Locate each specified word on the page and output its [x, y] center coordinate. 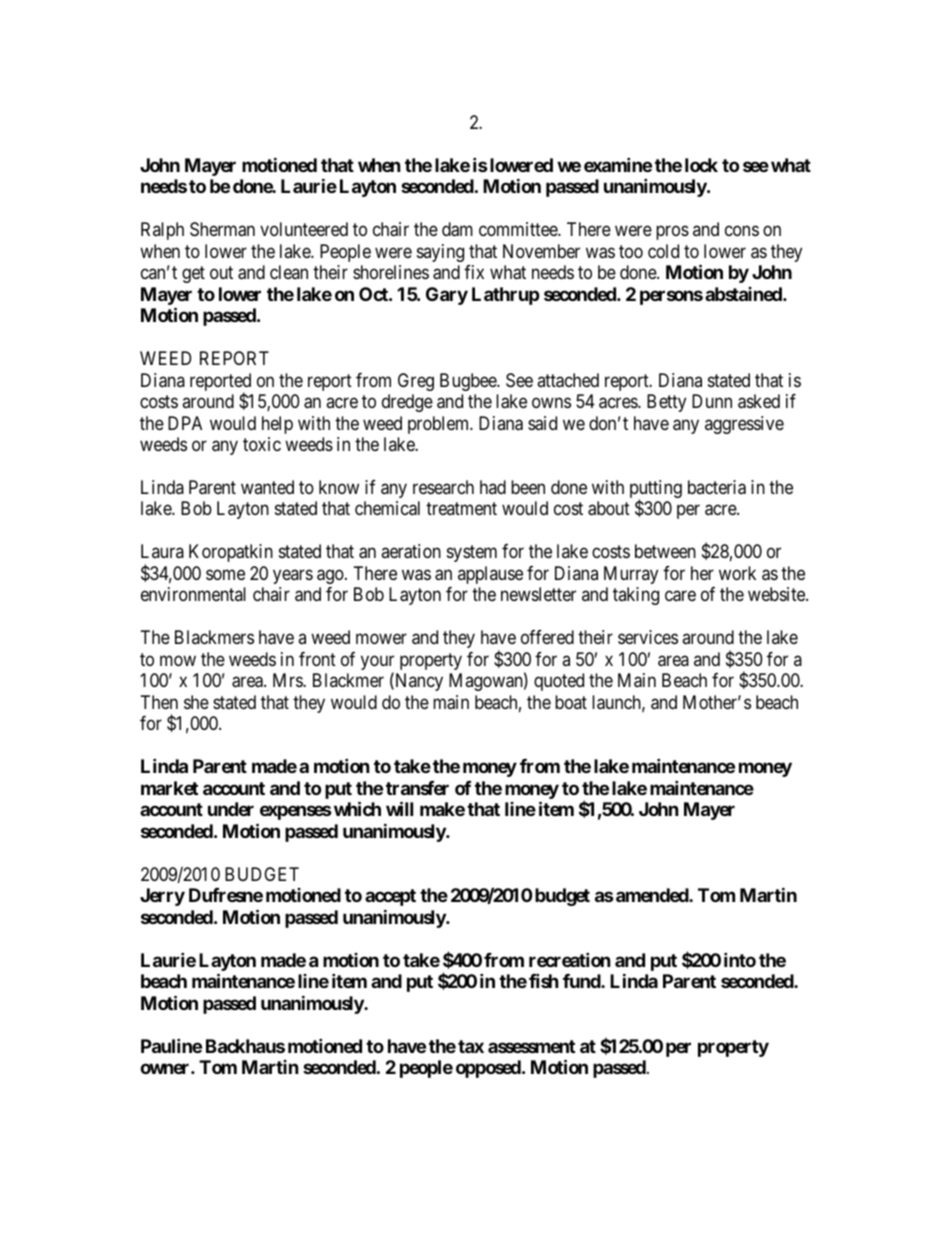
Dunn [712, 401]
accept [390, 897]
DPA [185, 423]
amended [653, 895]
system [472, 554]
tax [471, 1046]
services [648, 637]
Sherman [222, 229]
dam [457, 229]
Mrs [288, 680]
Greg [416, 382]
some [225, 574]
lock [701, 165]
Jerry [162, 897]
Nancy [418, 682]
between [665, 551]
